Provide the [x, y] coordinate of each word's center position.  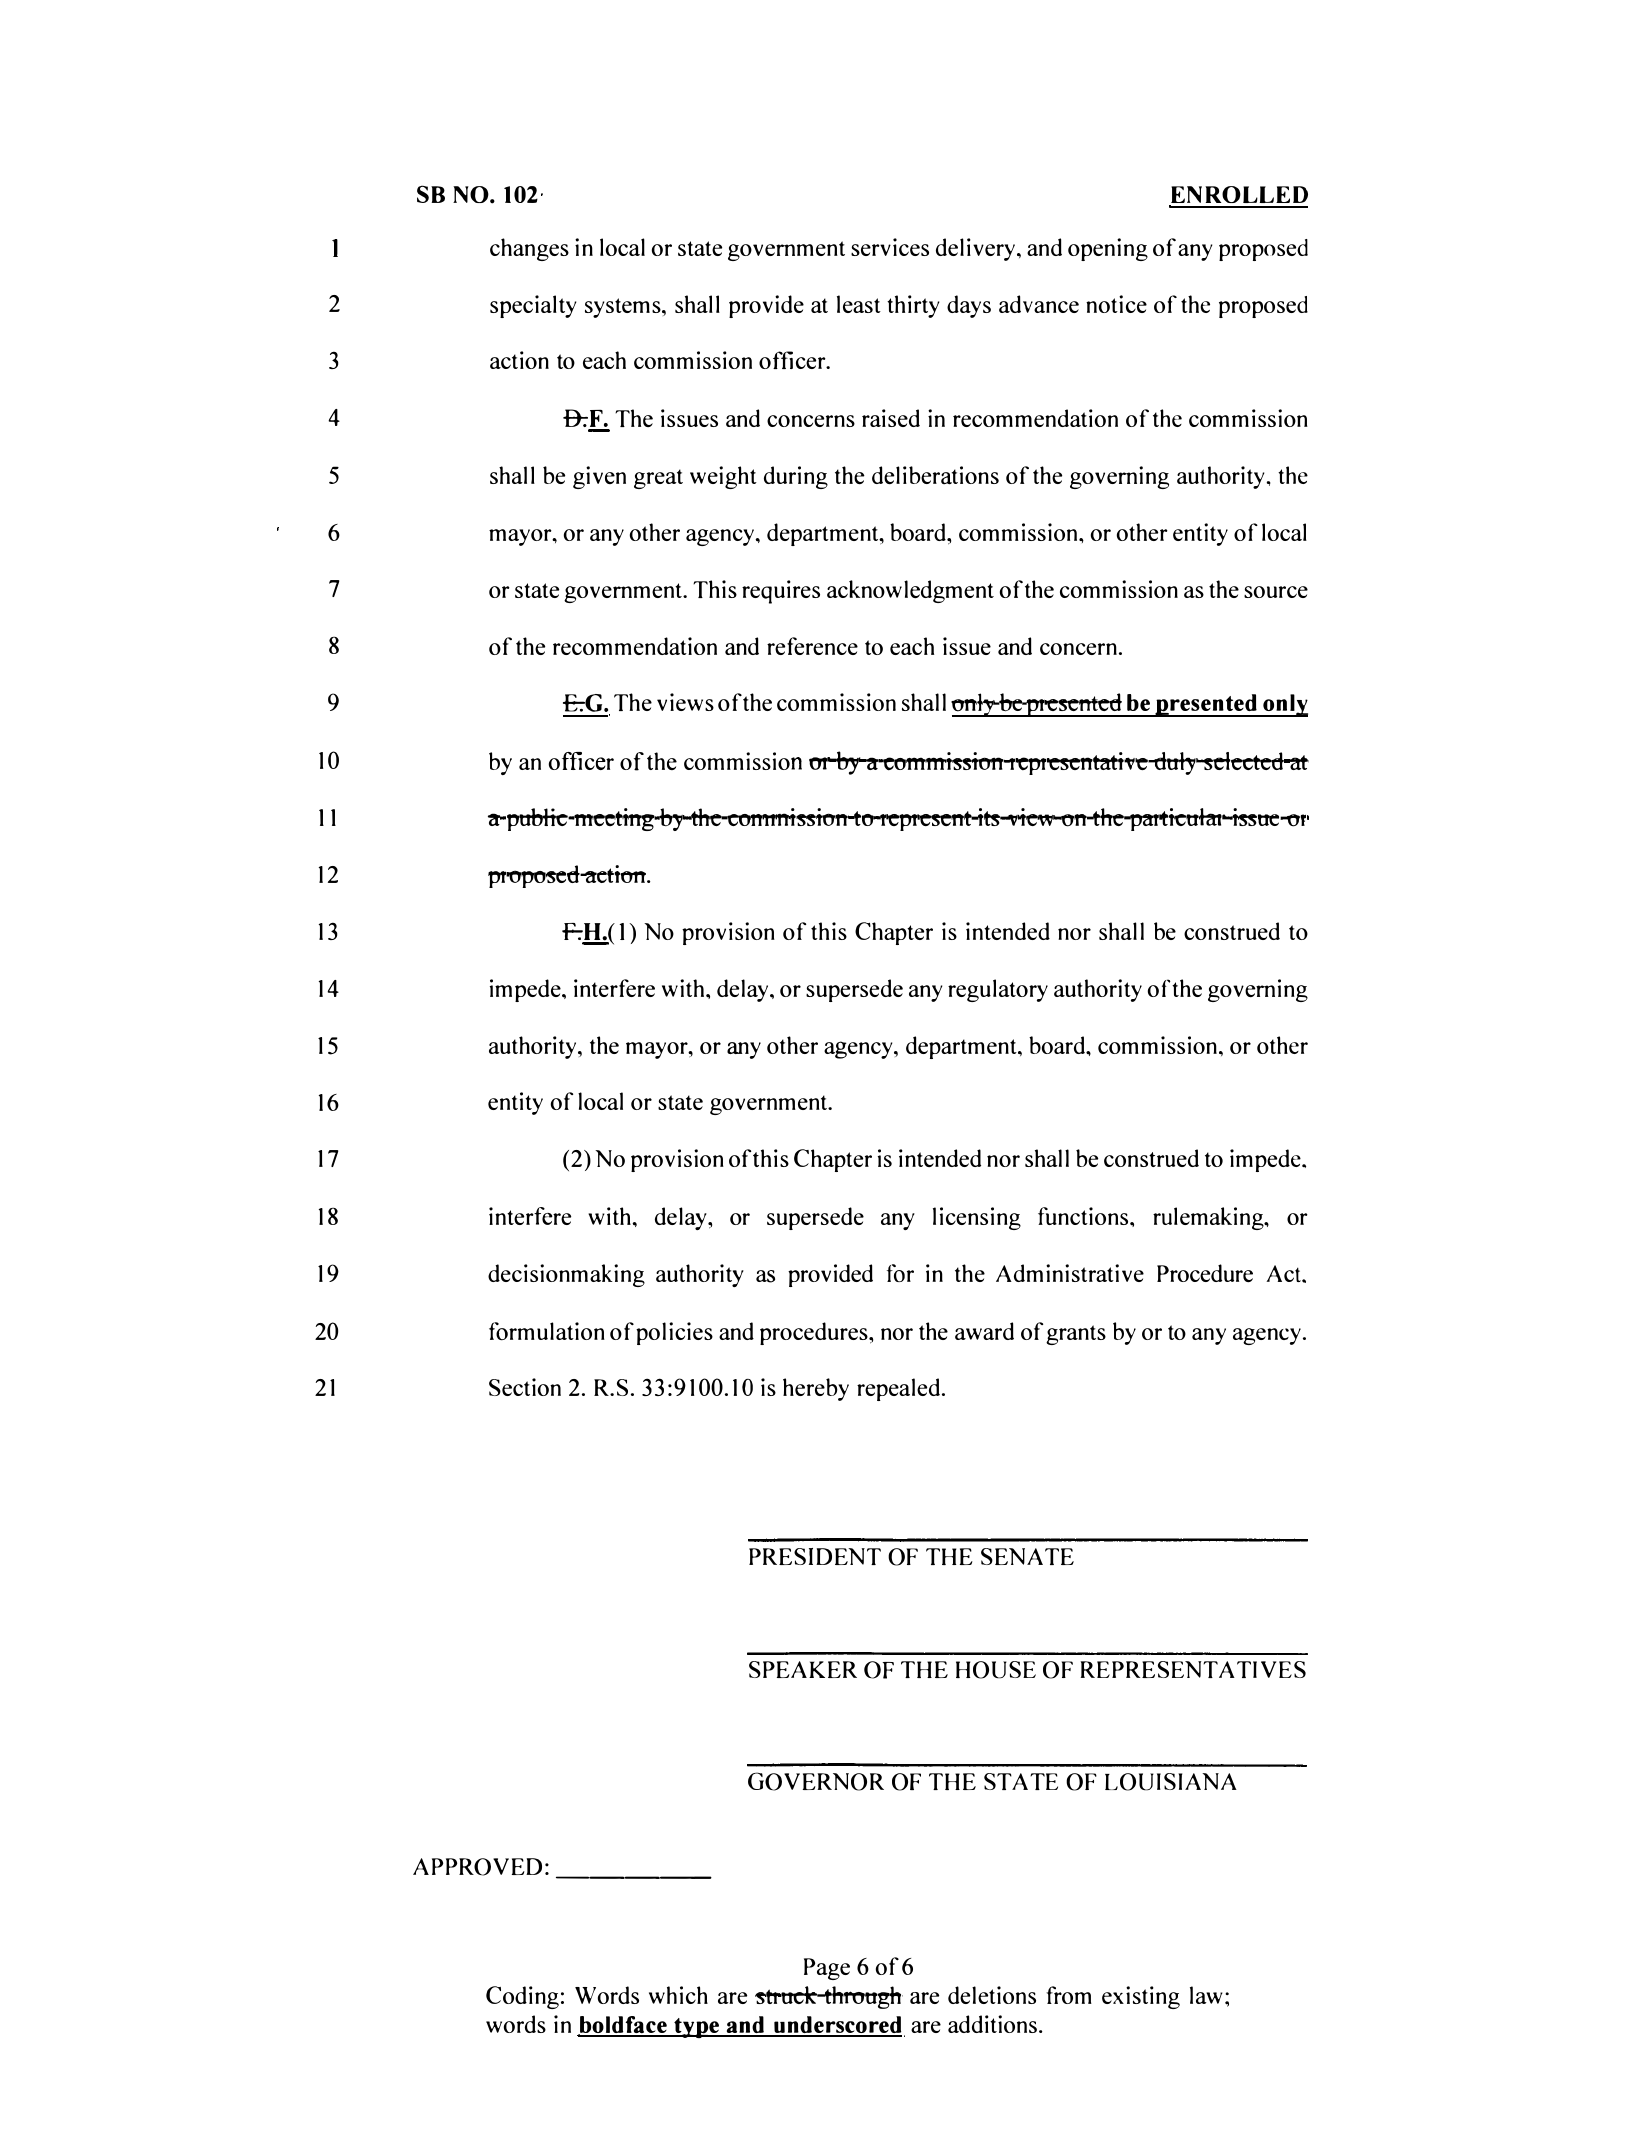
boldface [623, 2026]
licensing [977, 1218]
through [863, 1997]
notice [1116, 304]
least [859, 304]
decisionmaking [566, 1275]
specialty [533, 306]
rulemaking [1209, 1218]
